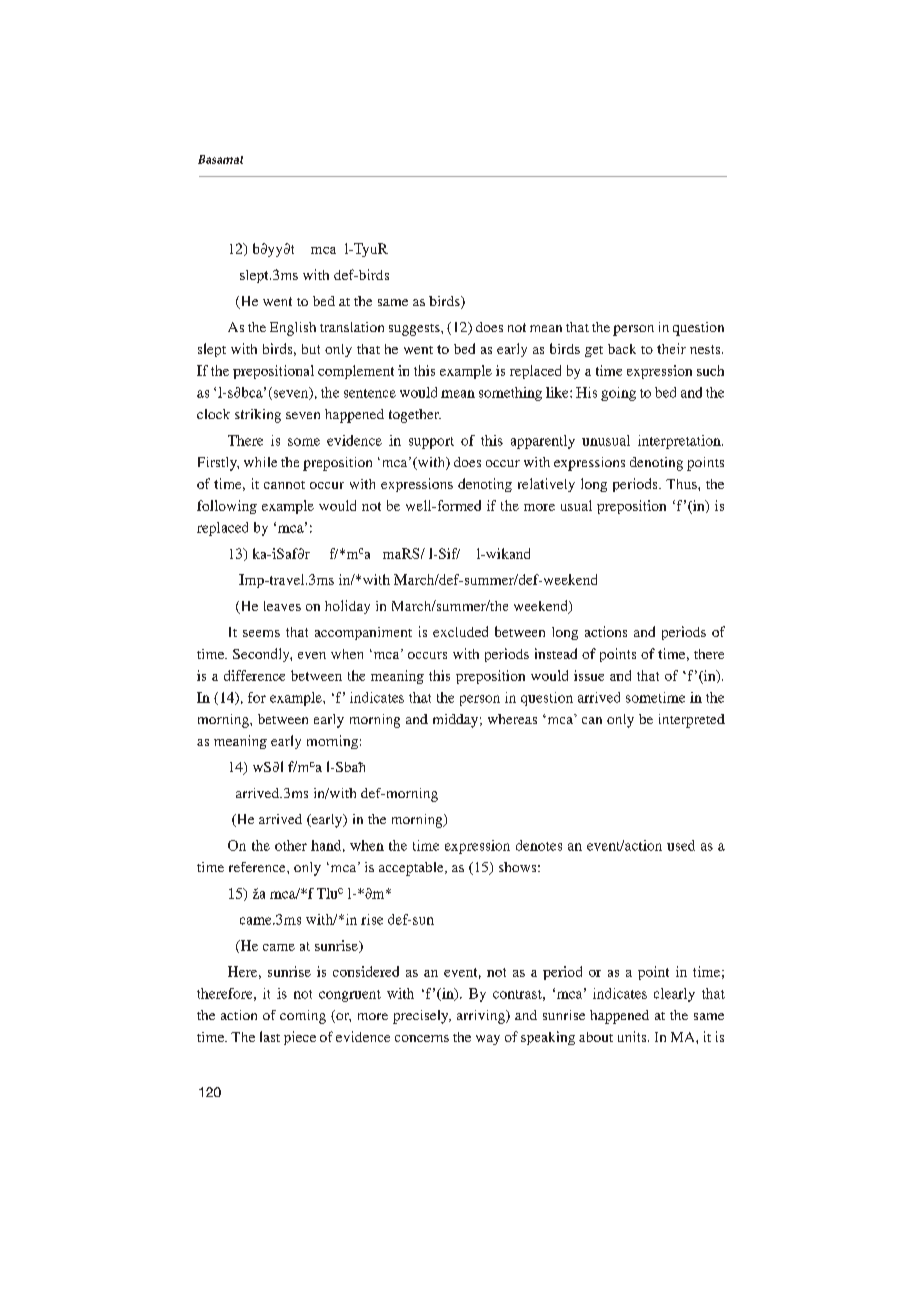 The height and width of the image is (1308, 924). Describe the element at coordinates (270, 1036) in the image. I see `last` at that location.
